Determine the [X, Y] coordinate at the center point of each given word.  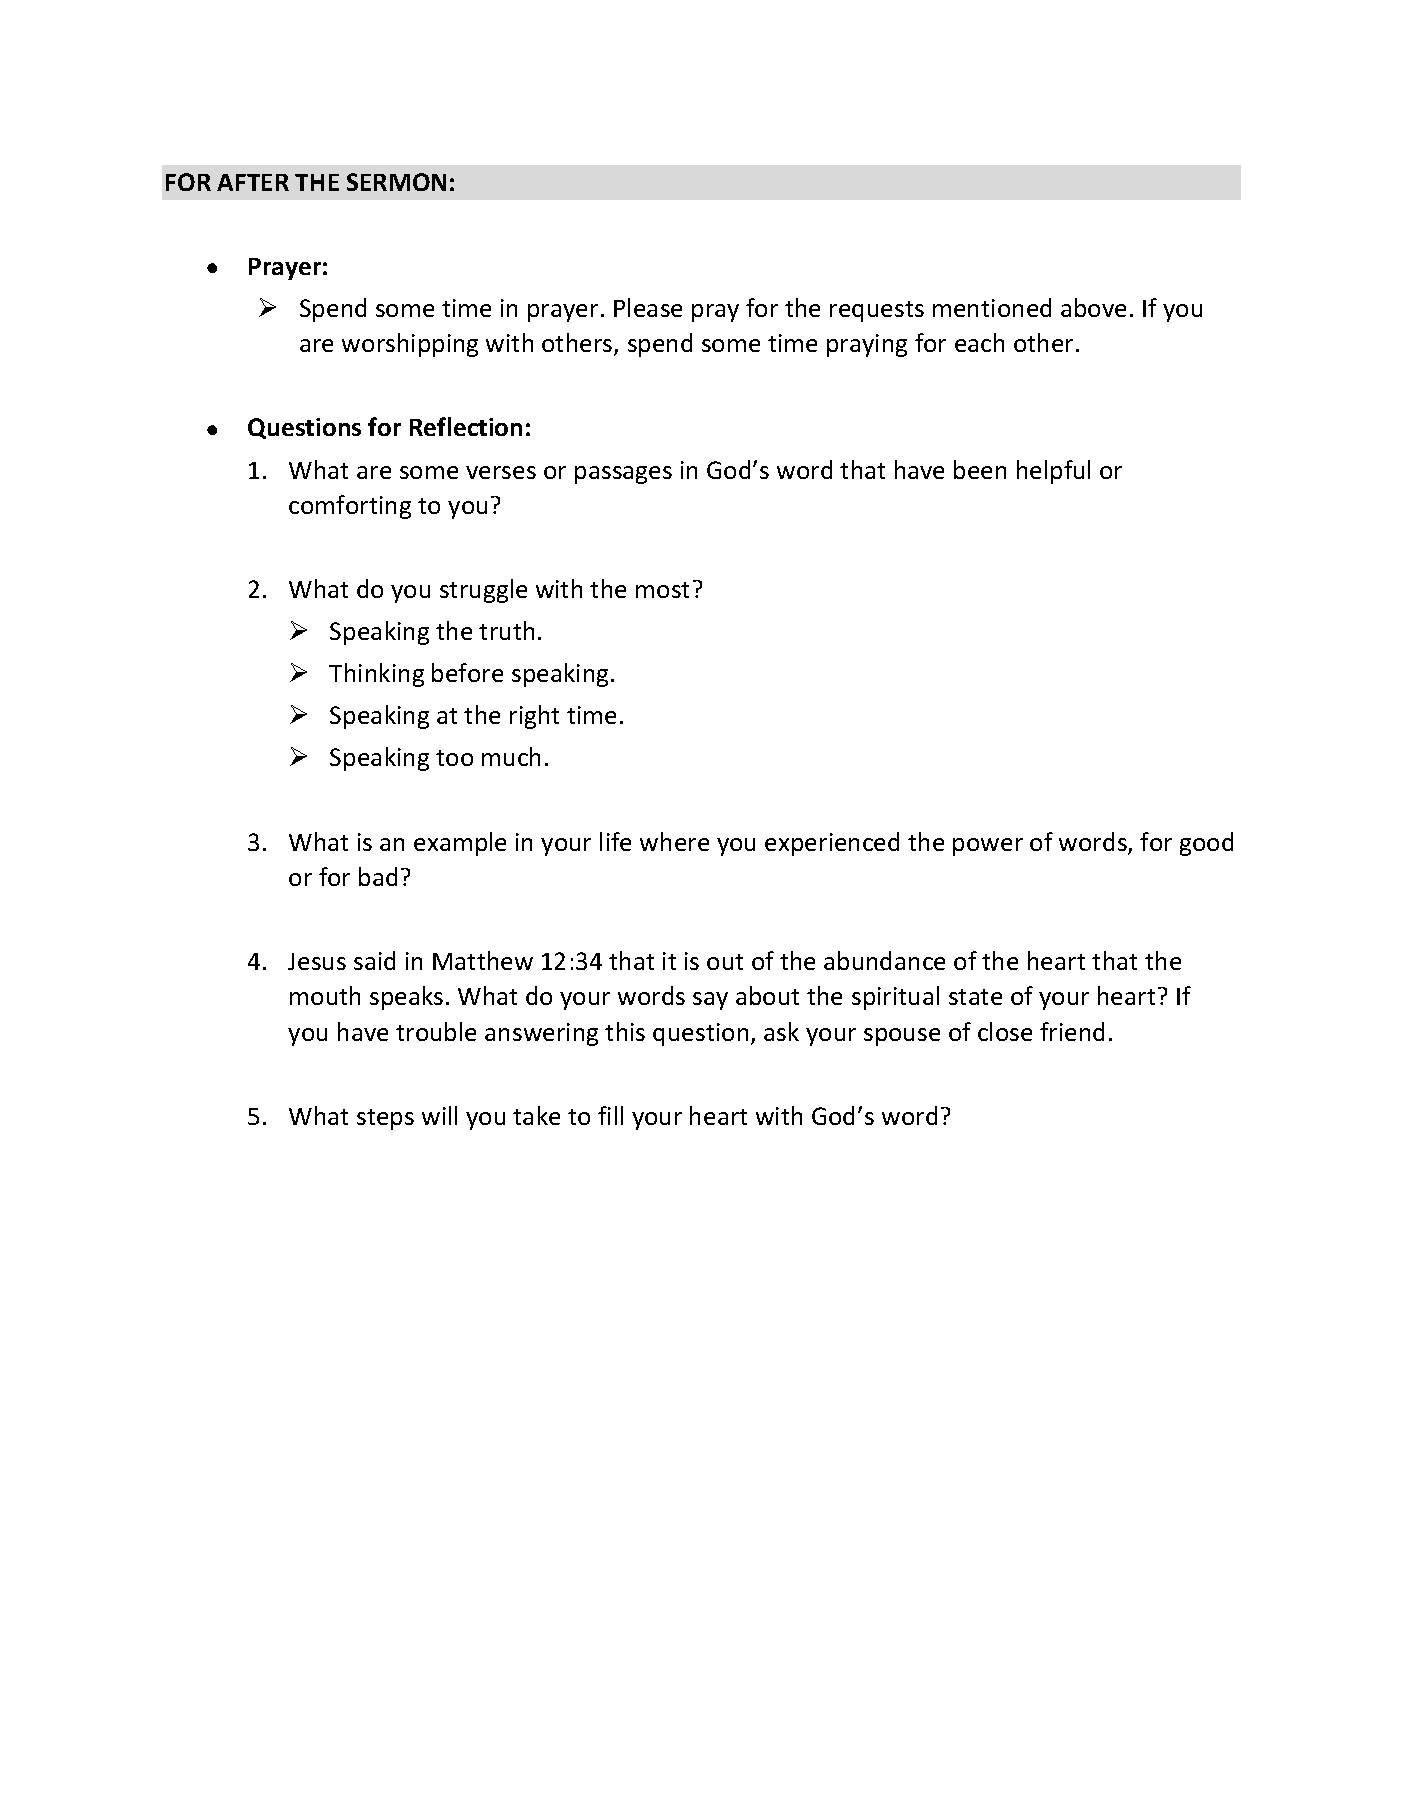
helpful [1053, 472]
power [988, 847]
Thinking [376, 675]
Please [648, 307]
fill [610, 1115]
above [1093, 307]
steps [385, 1119]
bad [378, 876]
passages [623, 475]
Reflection [466, 426]
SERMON [396, 182]
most [662, 590]
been [980, 469]
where [674, 841]
